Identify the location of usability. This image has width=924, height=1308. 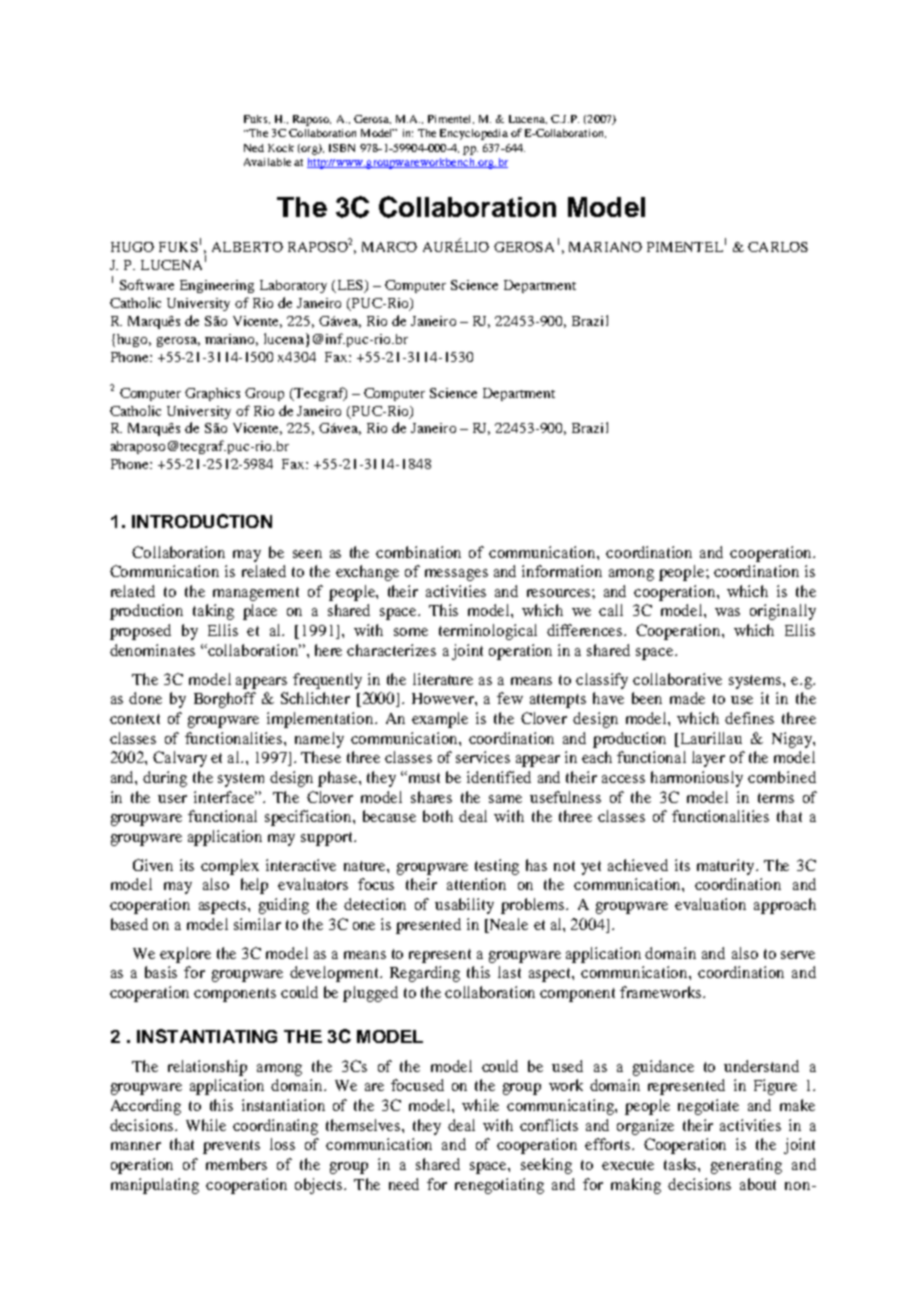
(464, 906).
